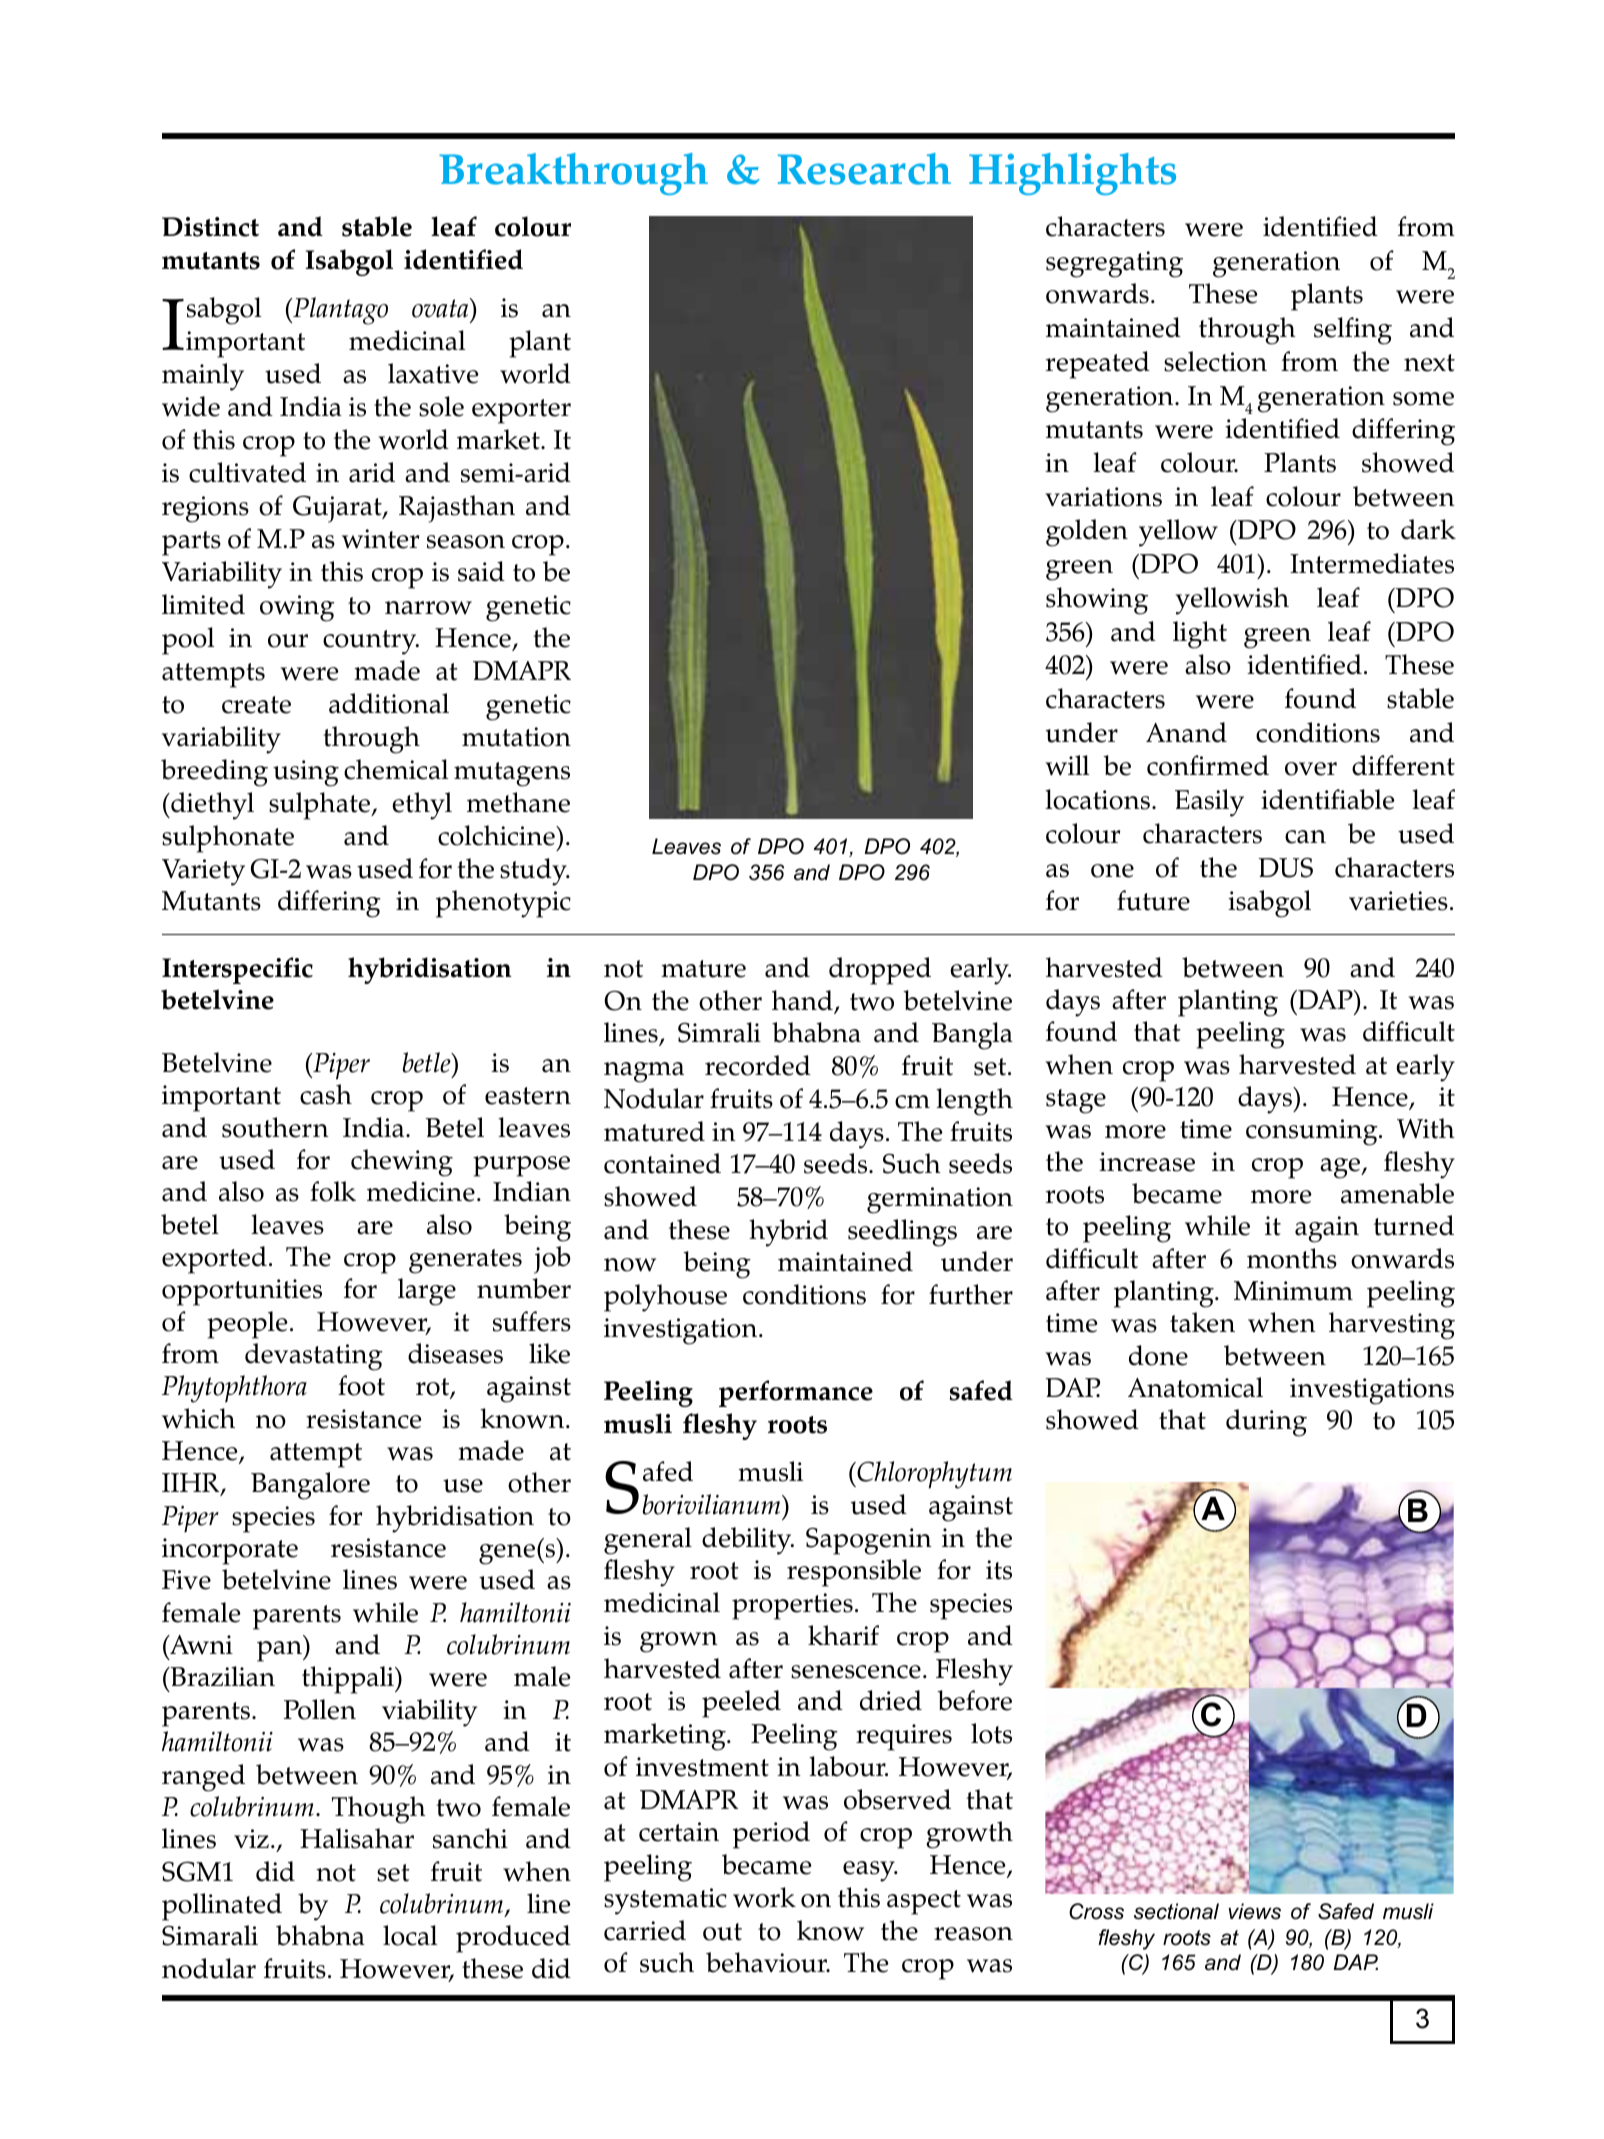  Describe the element at coordinates (748, 1541) in the screenshot. I see `debility` at that location.
